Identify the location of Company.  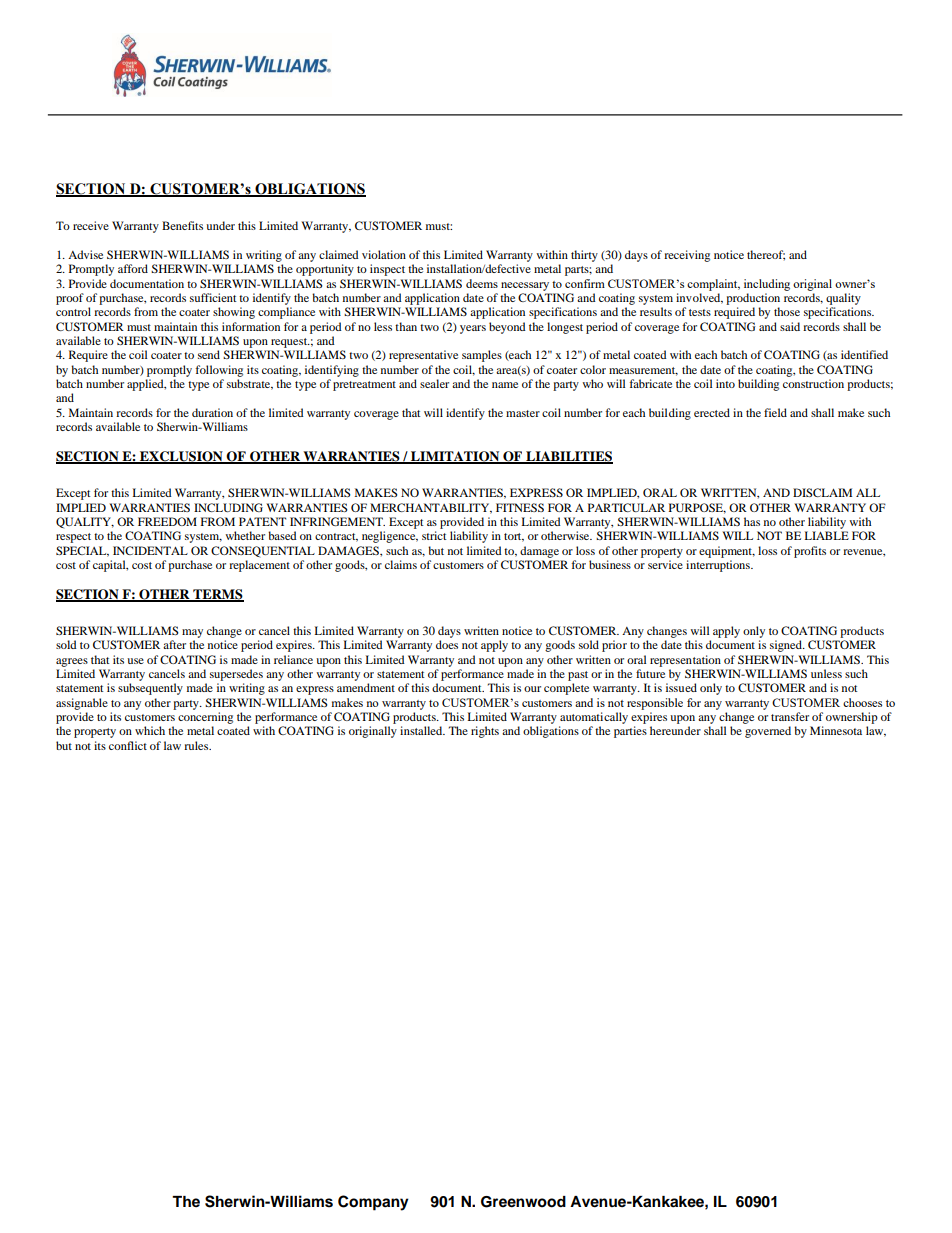
(373, 1203).
